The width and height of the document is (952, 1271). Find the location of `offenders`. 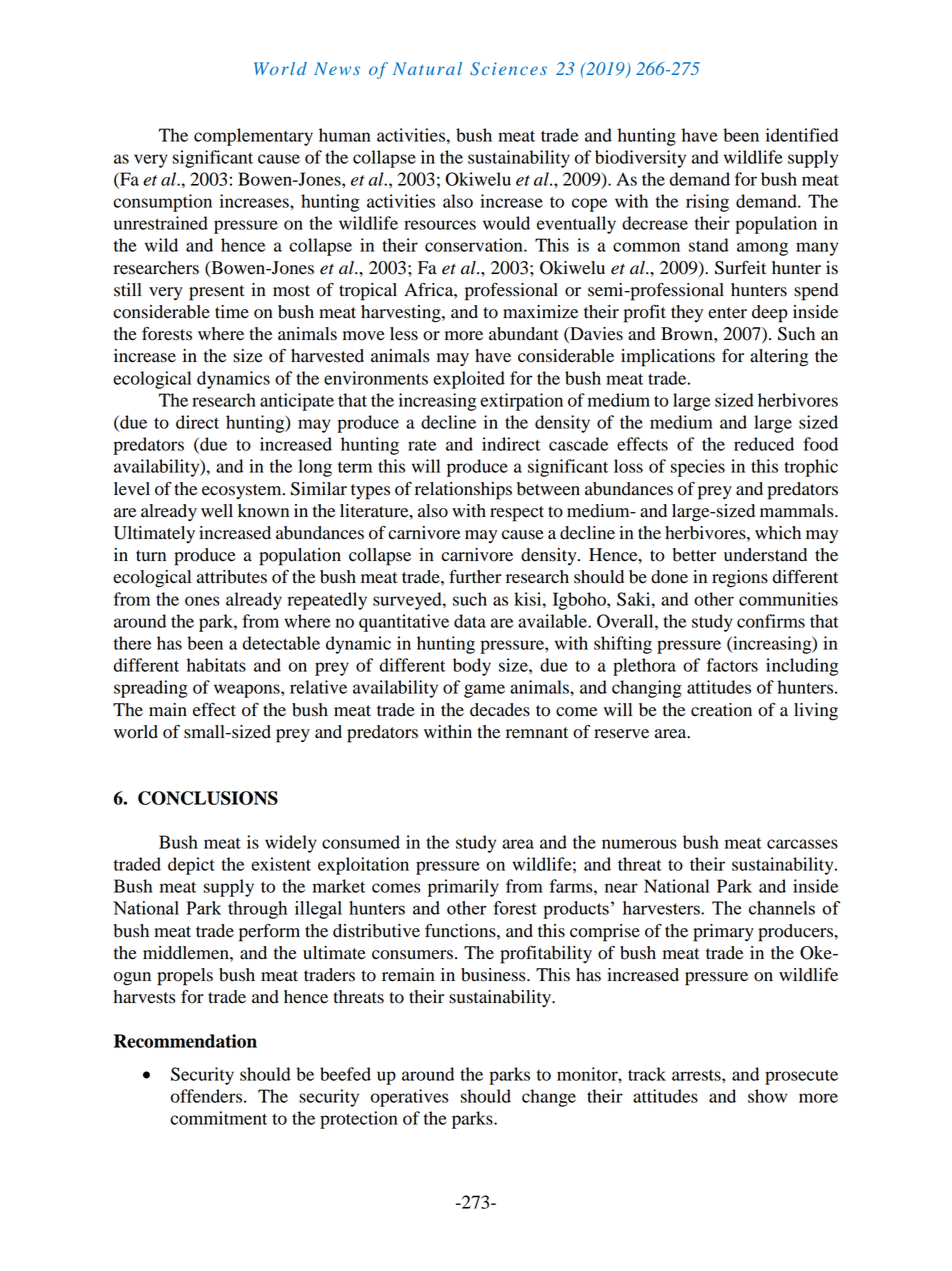

offenders is located at coordinates (206, 1096).
